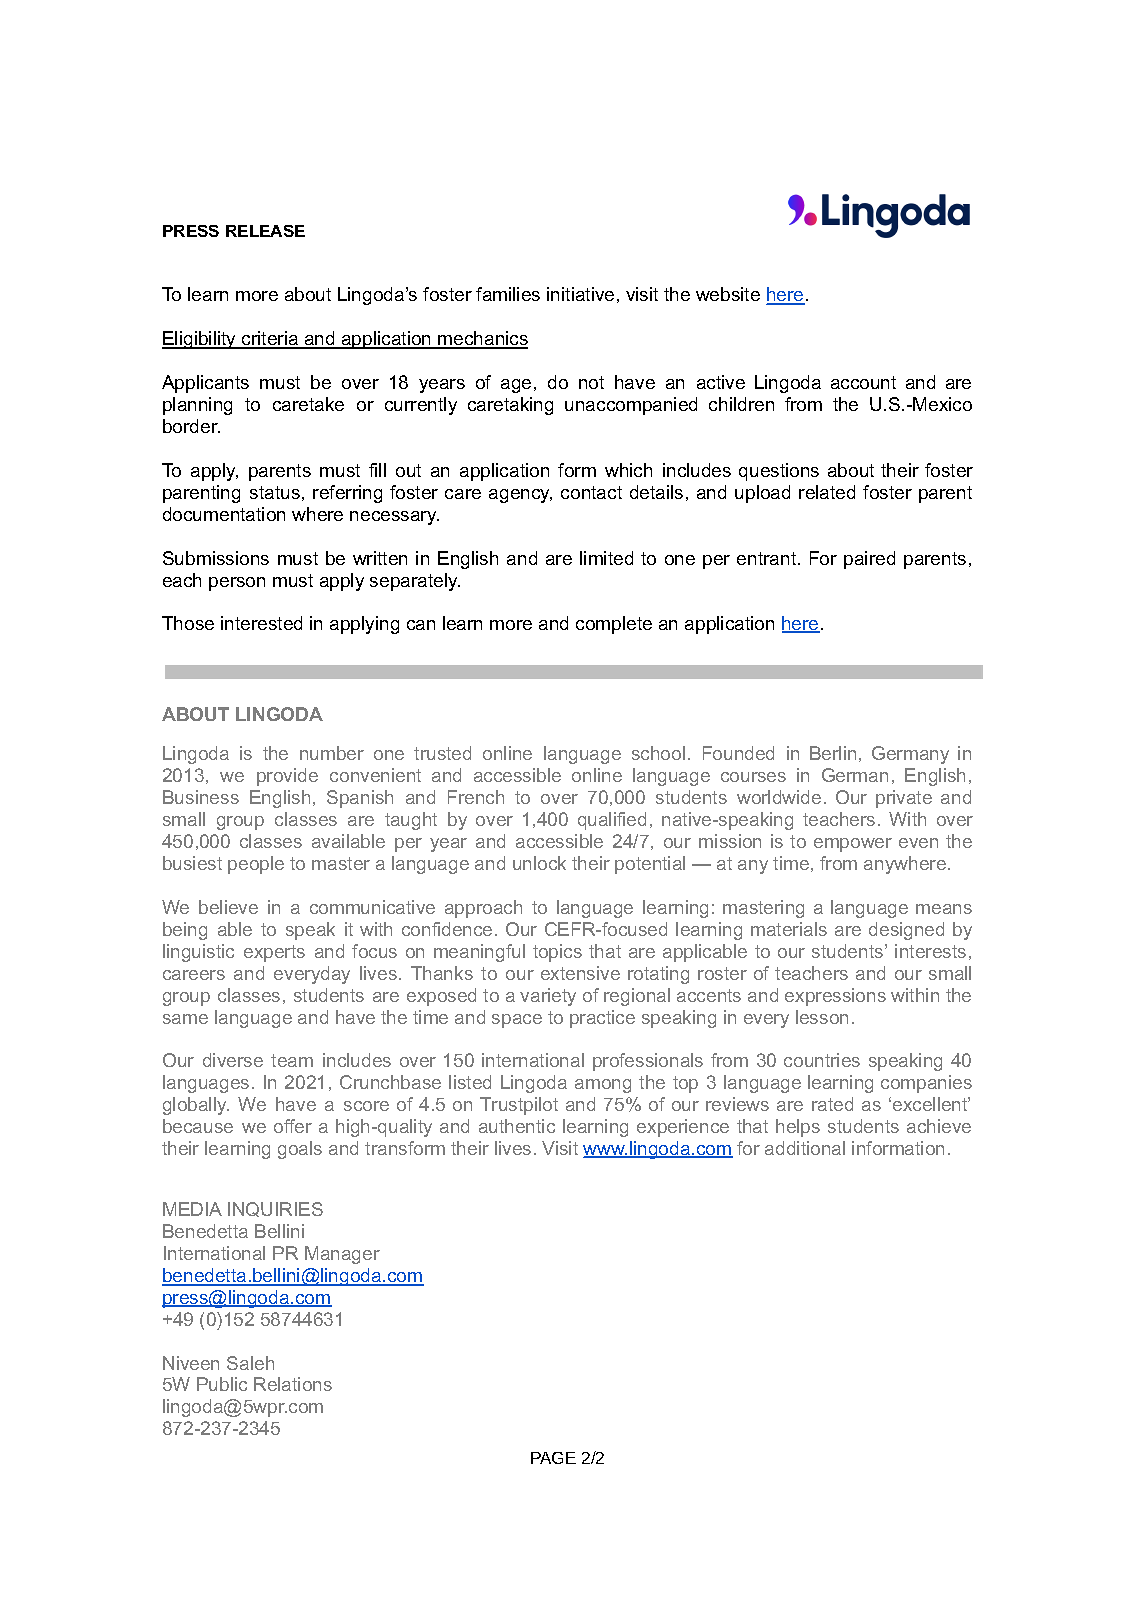 Image resolution: width=1137 pixels, height=1606 pixels. I want to click on Relations, so click(293, 1384).
